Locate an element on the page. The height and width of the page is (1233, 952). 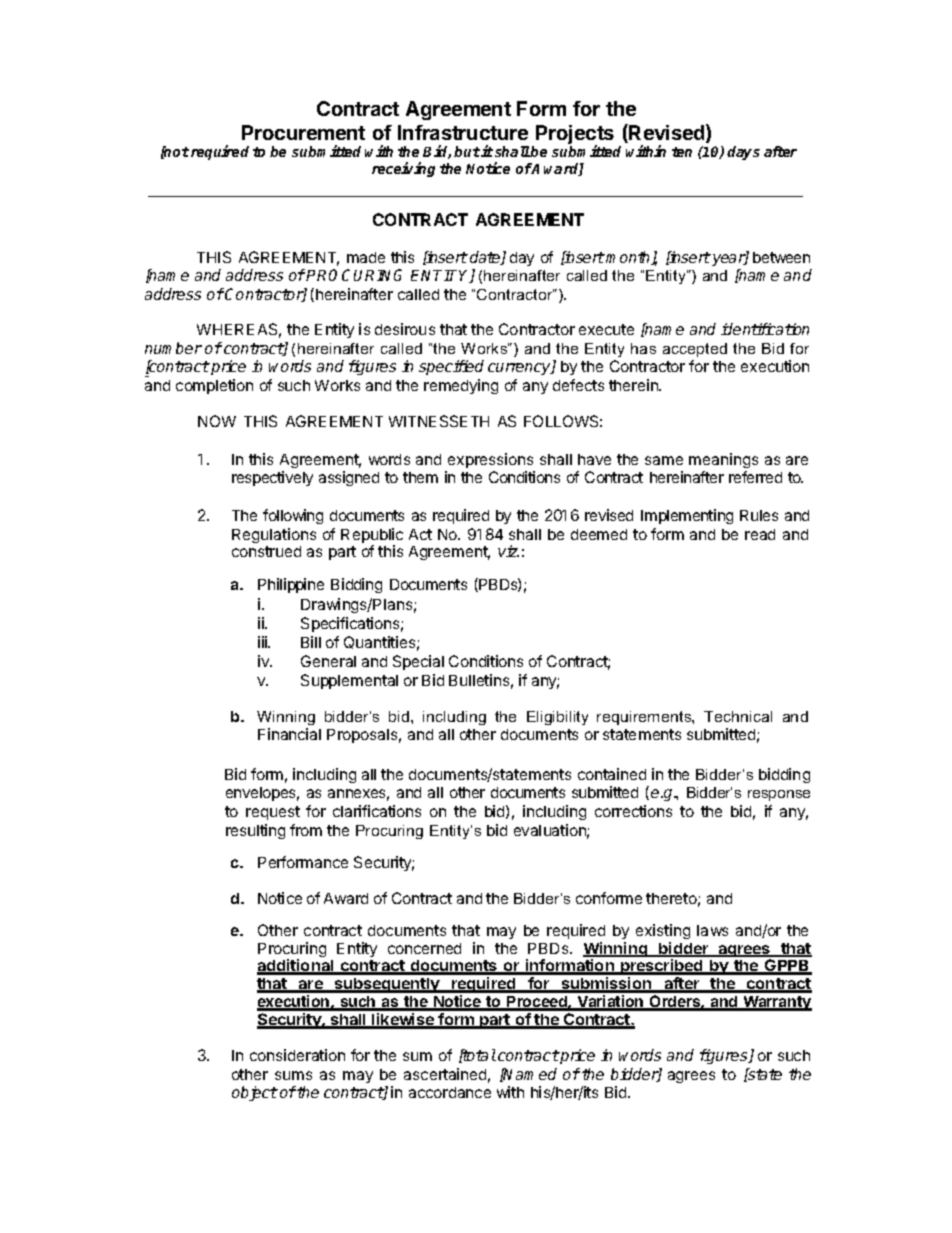
iii is located at coordinates (263, 642).
